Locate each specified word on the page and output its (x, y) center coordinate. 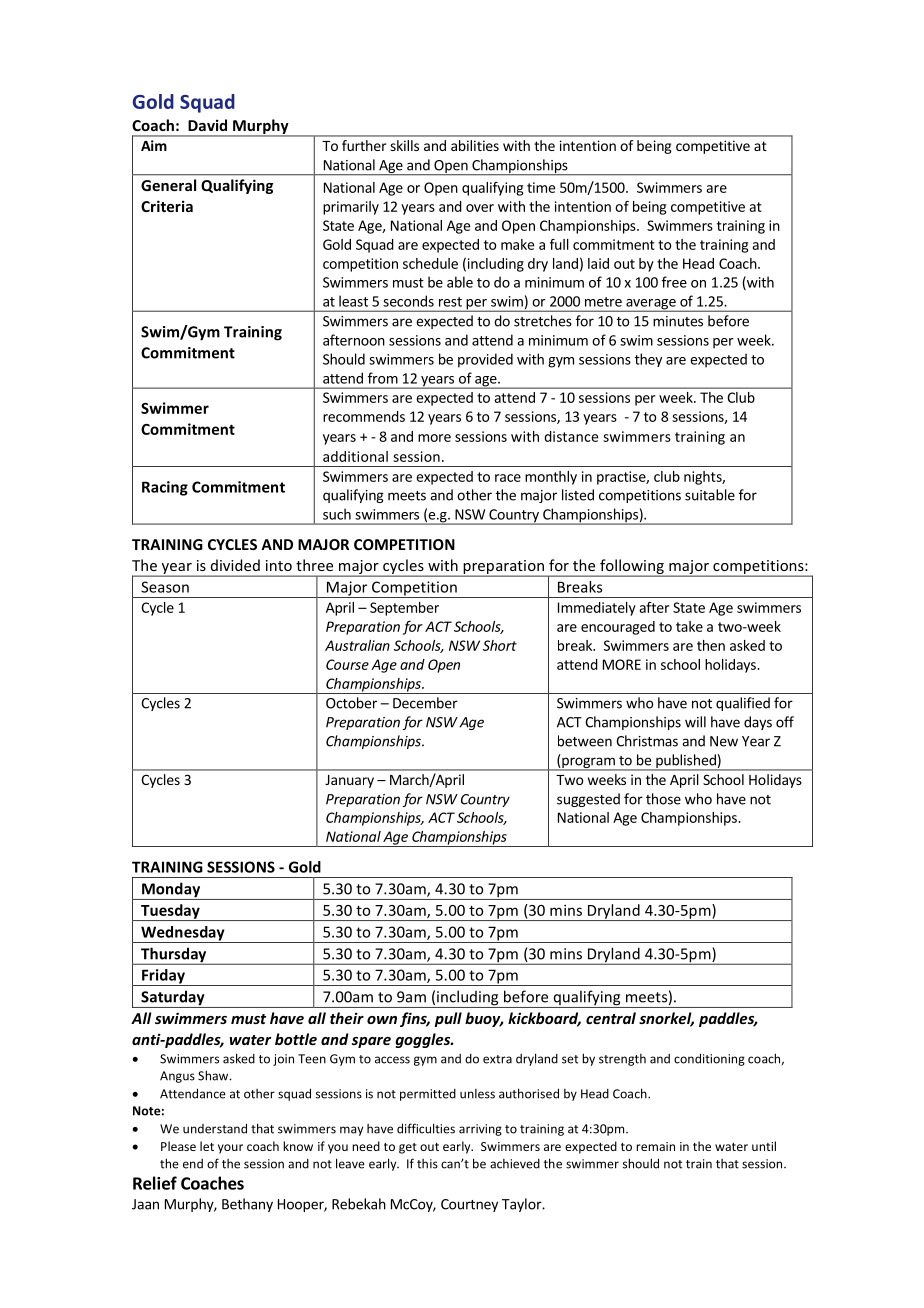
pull (448, 1019)
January (349, 781)
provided (485, 360)
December (425, 703)
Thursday (174, 956)
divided (235, 565)
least (353, 301)
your (230, 1149)
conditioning (709, 1059)
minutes (678, 321)
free (674, 282)
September (404, 609)
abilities (475, 145)
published (686, 762)
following (632, 568)
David (207, 125)
